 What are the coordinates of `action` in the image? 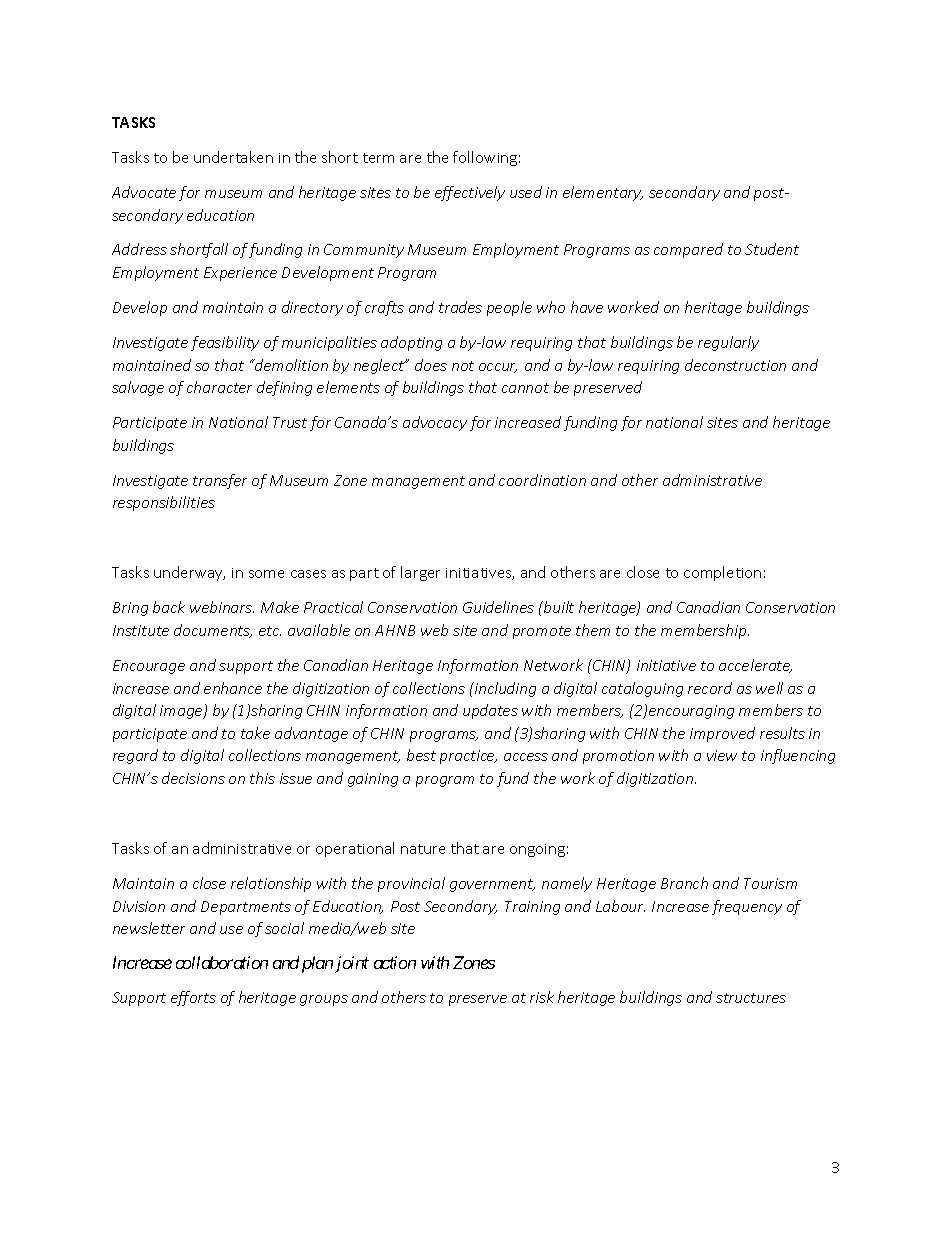 It's located at (395, 962).
